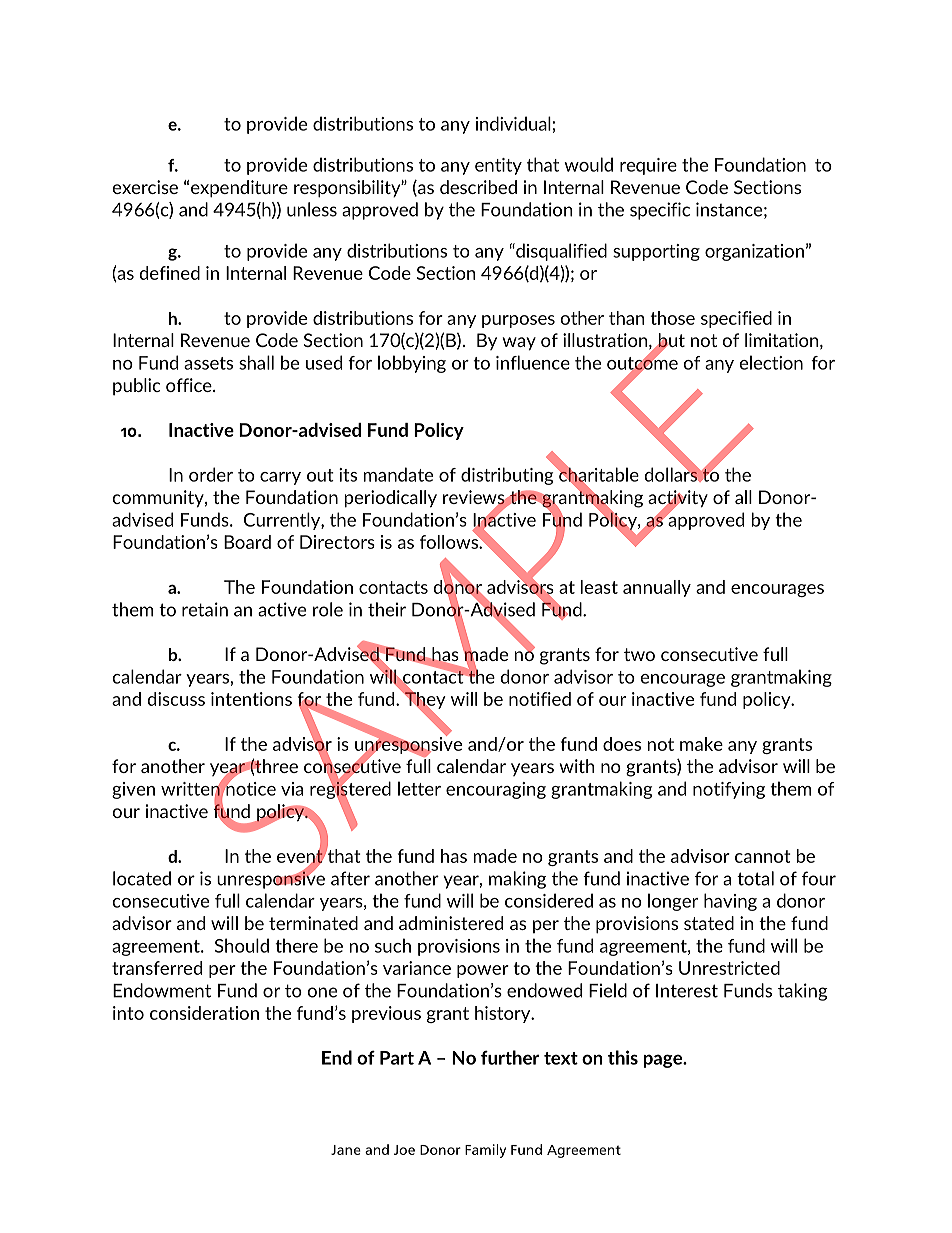 The width and height of the screenshot is (952, 1233). Describe the element at coordinates (729, 790) in the screenshot. I see `notifying` at that location.
